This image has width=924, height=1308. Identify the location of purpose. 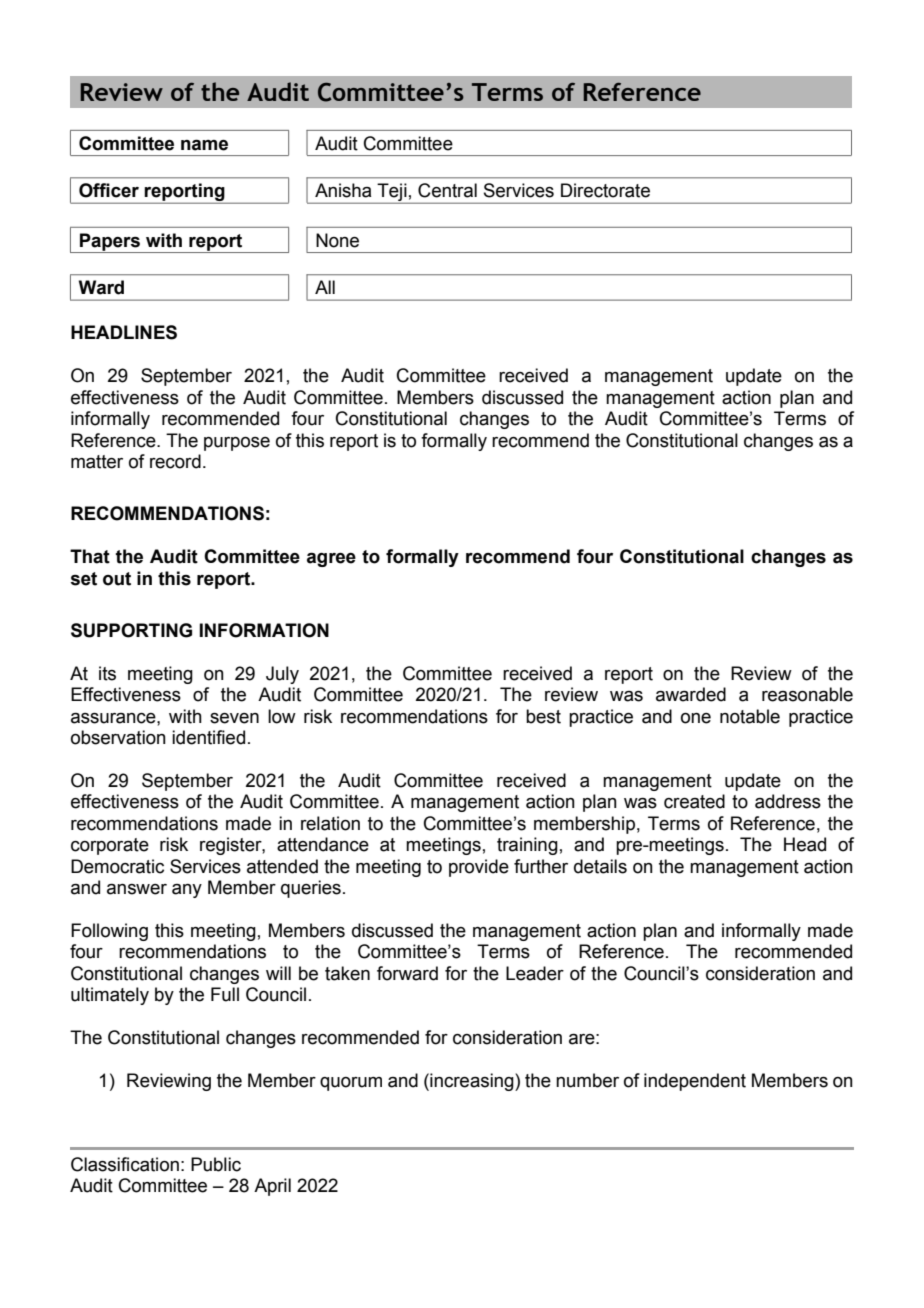
(237, 444).
